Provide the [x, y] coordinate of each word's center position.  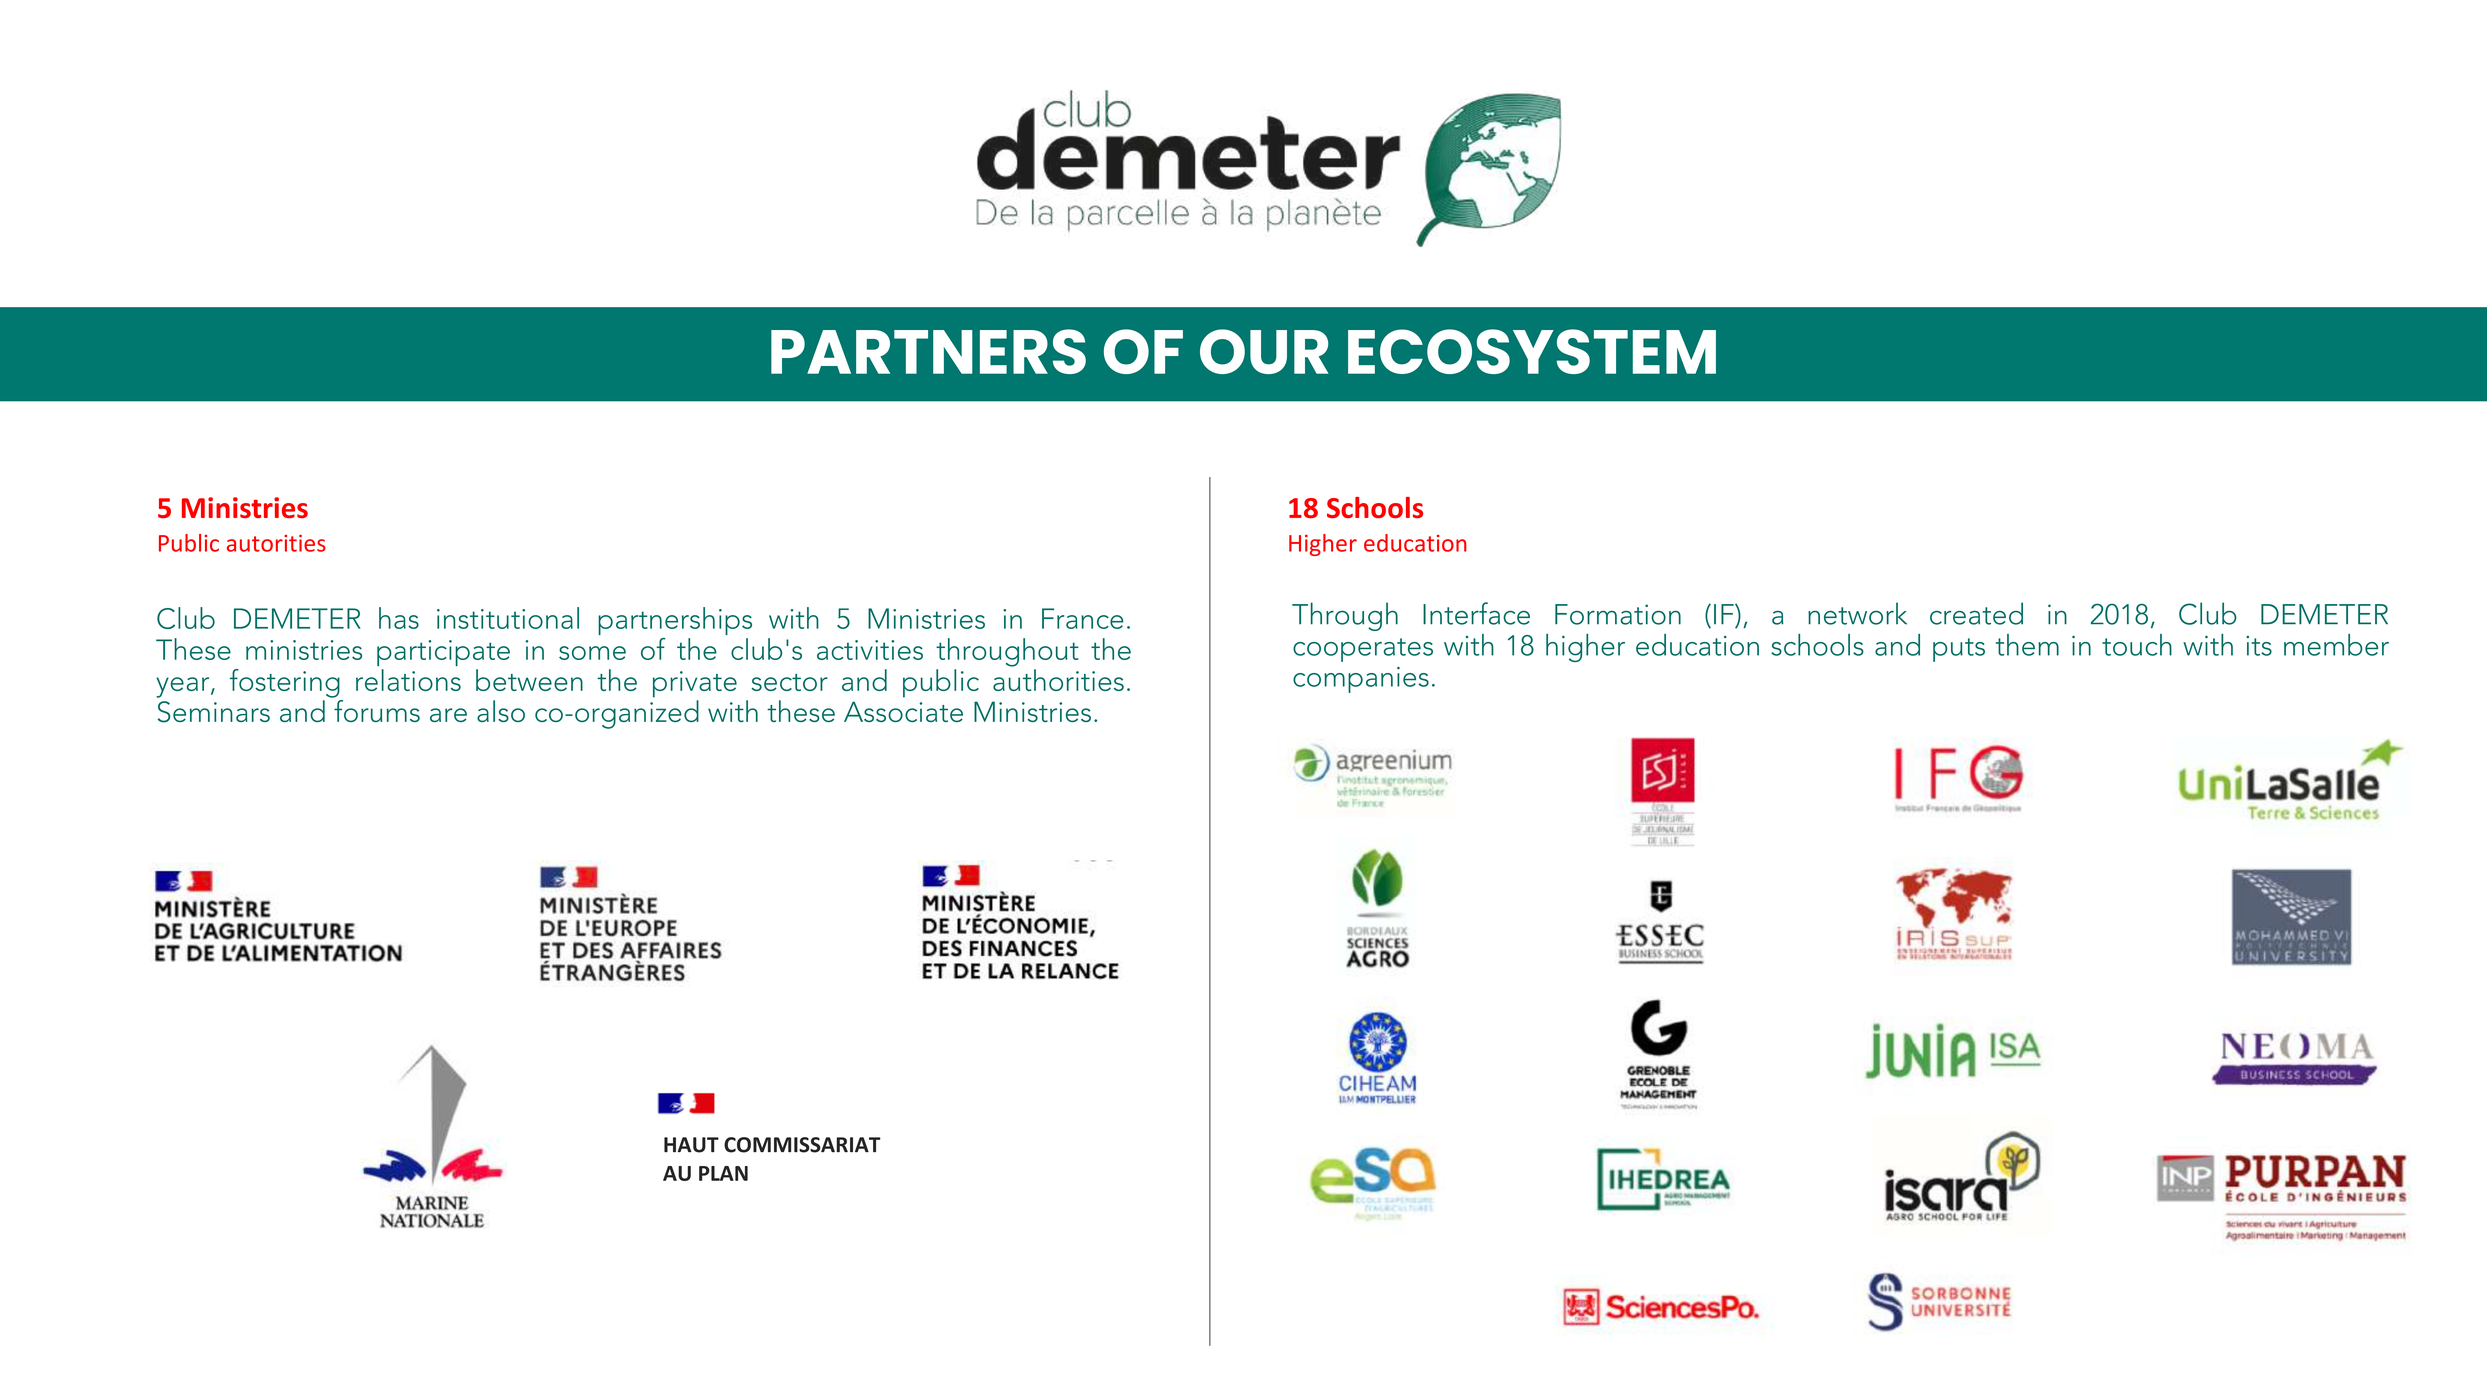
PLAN [723, 1173]
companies [1361, 680]
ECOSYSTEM [1532, 351]
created [1976, 613]
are [448, 715]
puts [1959, 650]
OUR [1264, 351]
